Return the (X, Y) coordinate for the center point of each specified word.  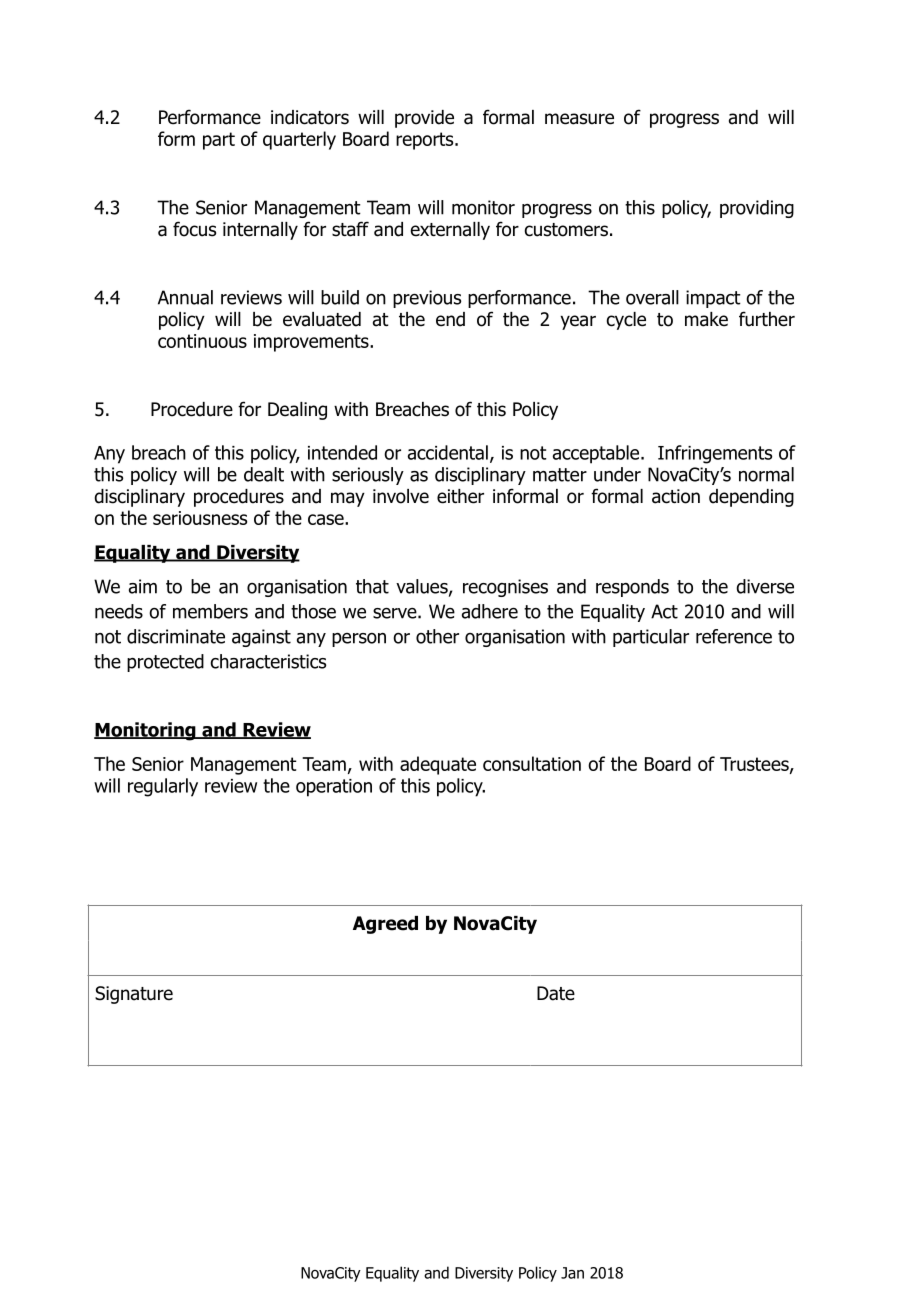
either (460, 496)
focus (194, 229)
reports (426, 141)
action (676, 496)
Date (556, 993)
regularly (163, 787)
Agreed (385, 925)
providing (757, 209)
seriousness (200, 518)
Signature (134, 995)
